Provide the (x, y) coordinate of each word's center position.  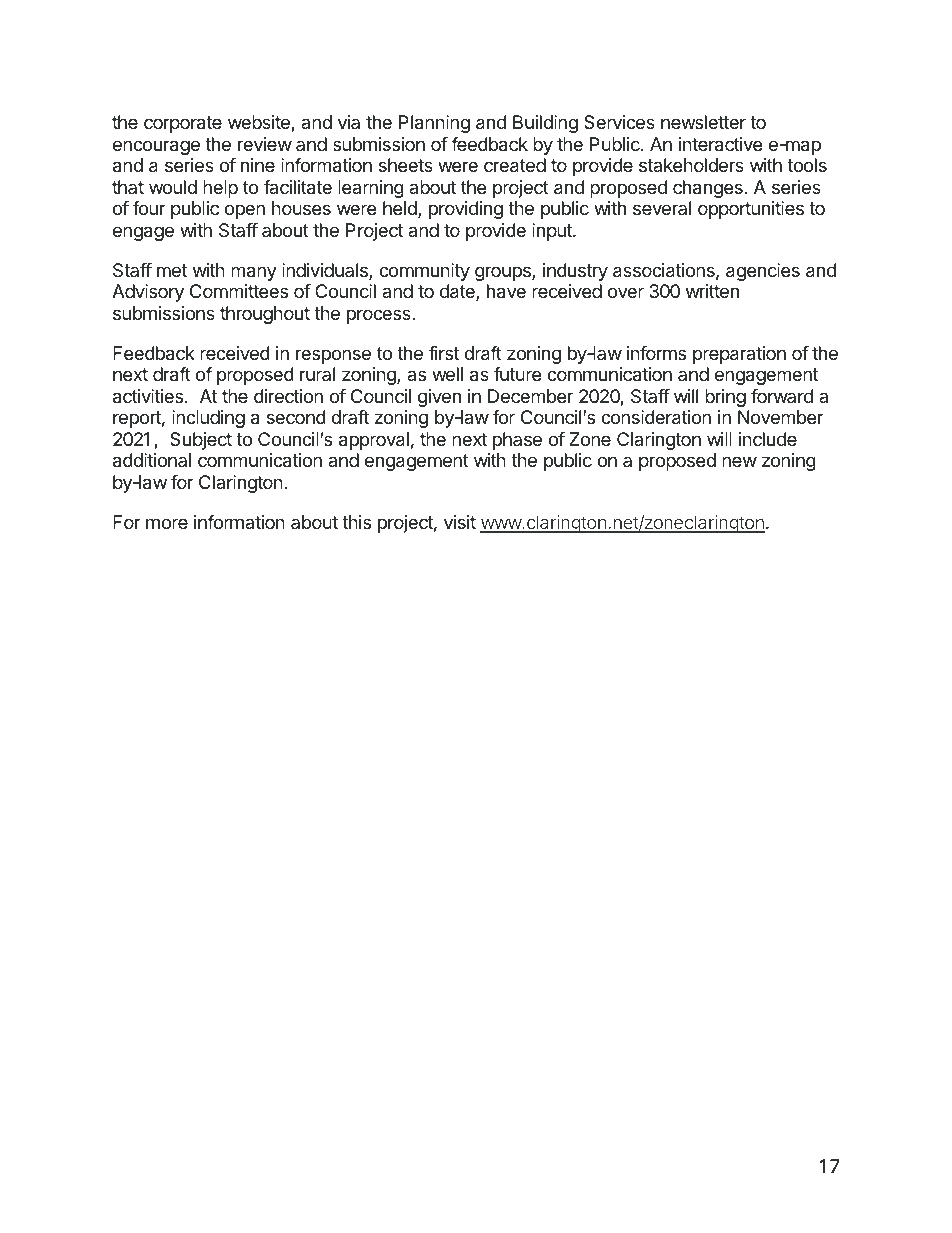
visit (460, 522)
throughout (265, 315)
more (167, 523)
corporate (183, 124)
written (712, 291)
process (380, 316)
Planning (434, 124)
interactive (720, 144)
